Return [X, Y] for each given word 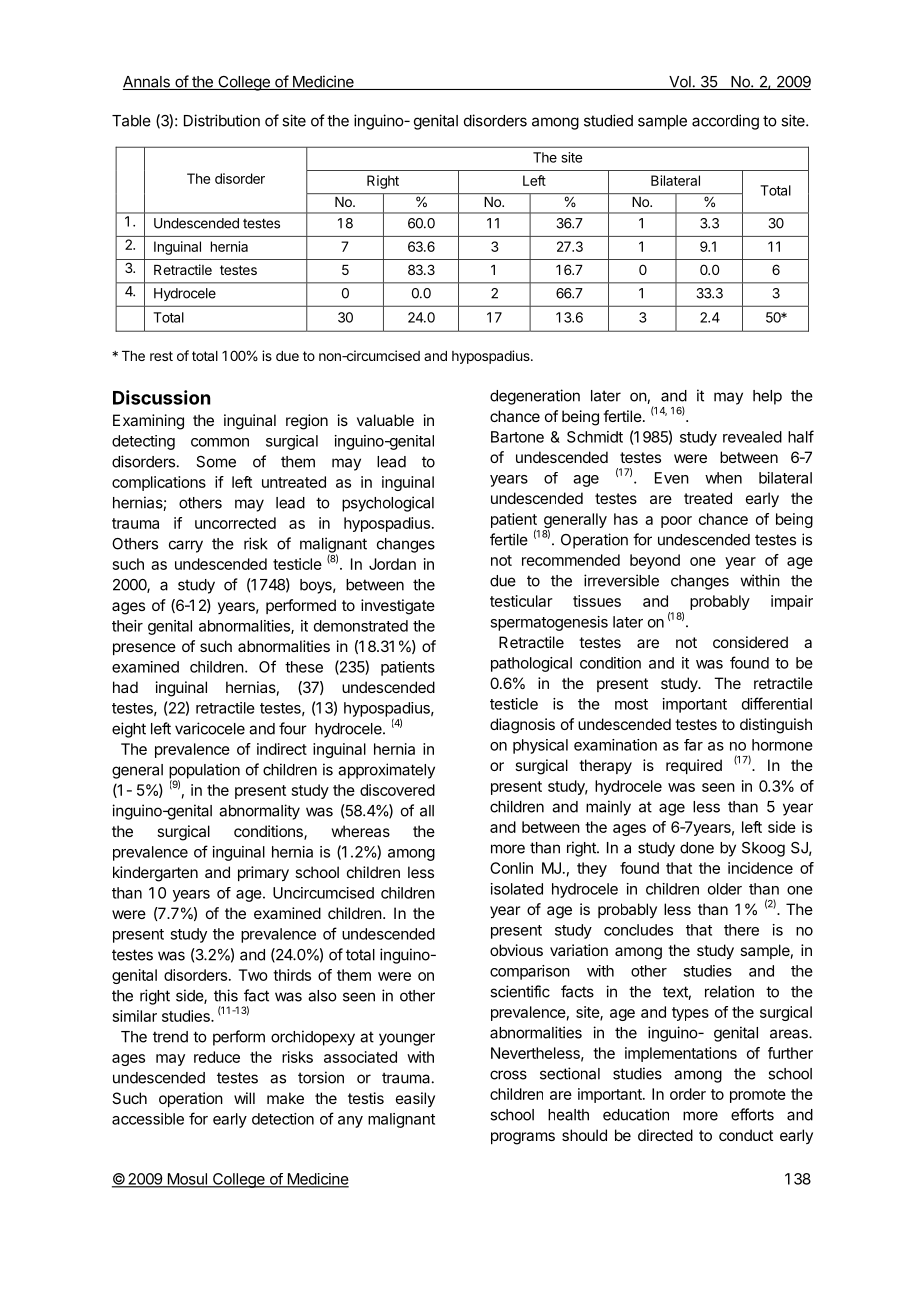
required [694, 766]
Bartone [517, 437]
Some [216, 462]
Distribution [222, 120]
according [725, 122]
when [723, 478]
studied [608, 120]
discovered [397, 790]
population [204, 772]
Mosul [187, 1180]
